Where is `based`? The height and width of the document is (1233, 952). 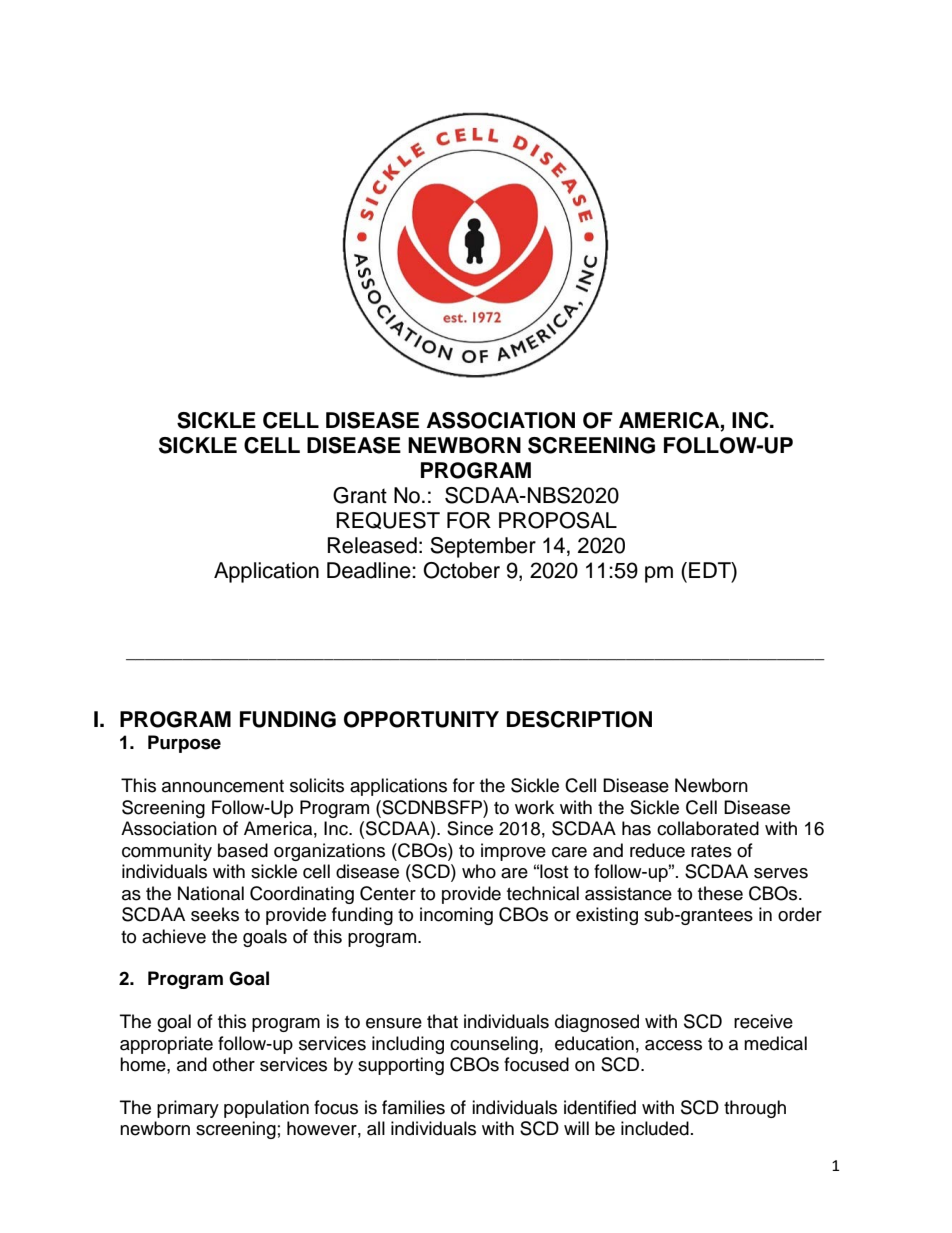 based is located at coordinates (243, 850).
